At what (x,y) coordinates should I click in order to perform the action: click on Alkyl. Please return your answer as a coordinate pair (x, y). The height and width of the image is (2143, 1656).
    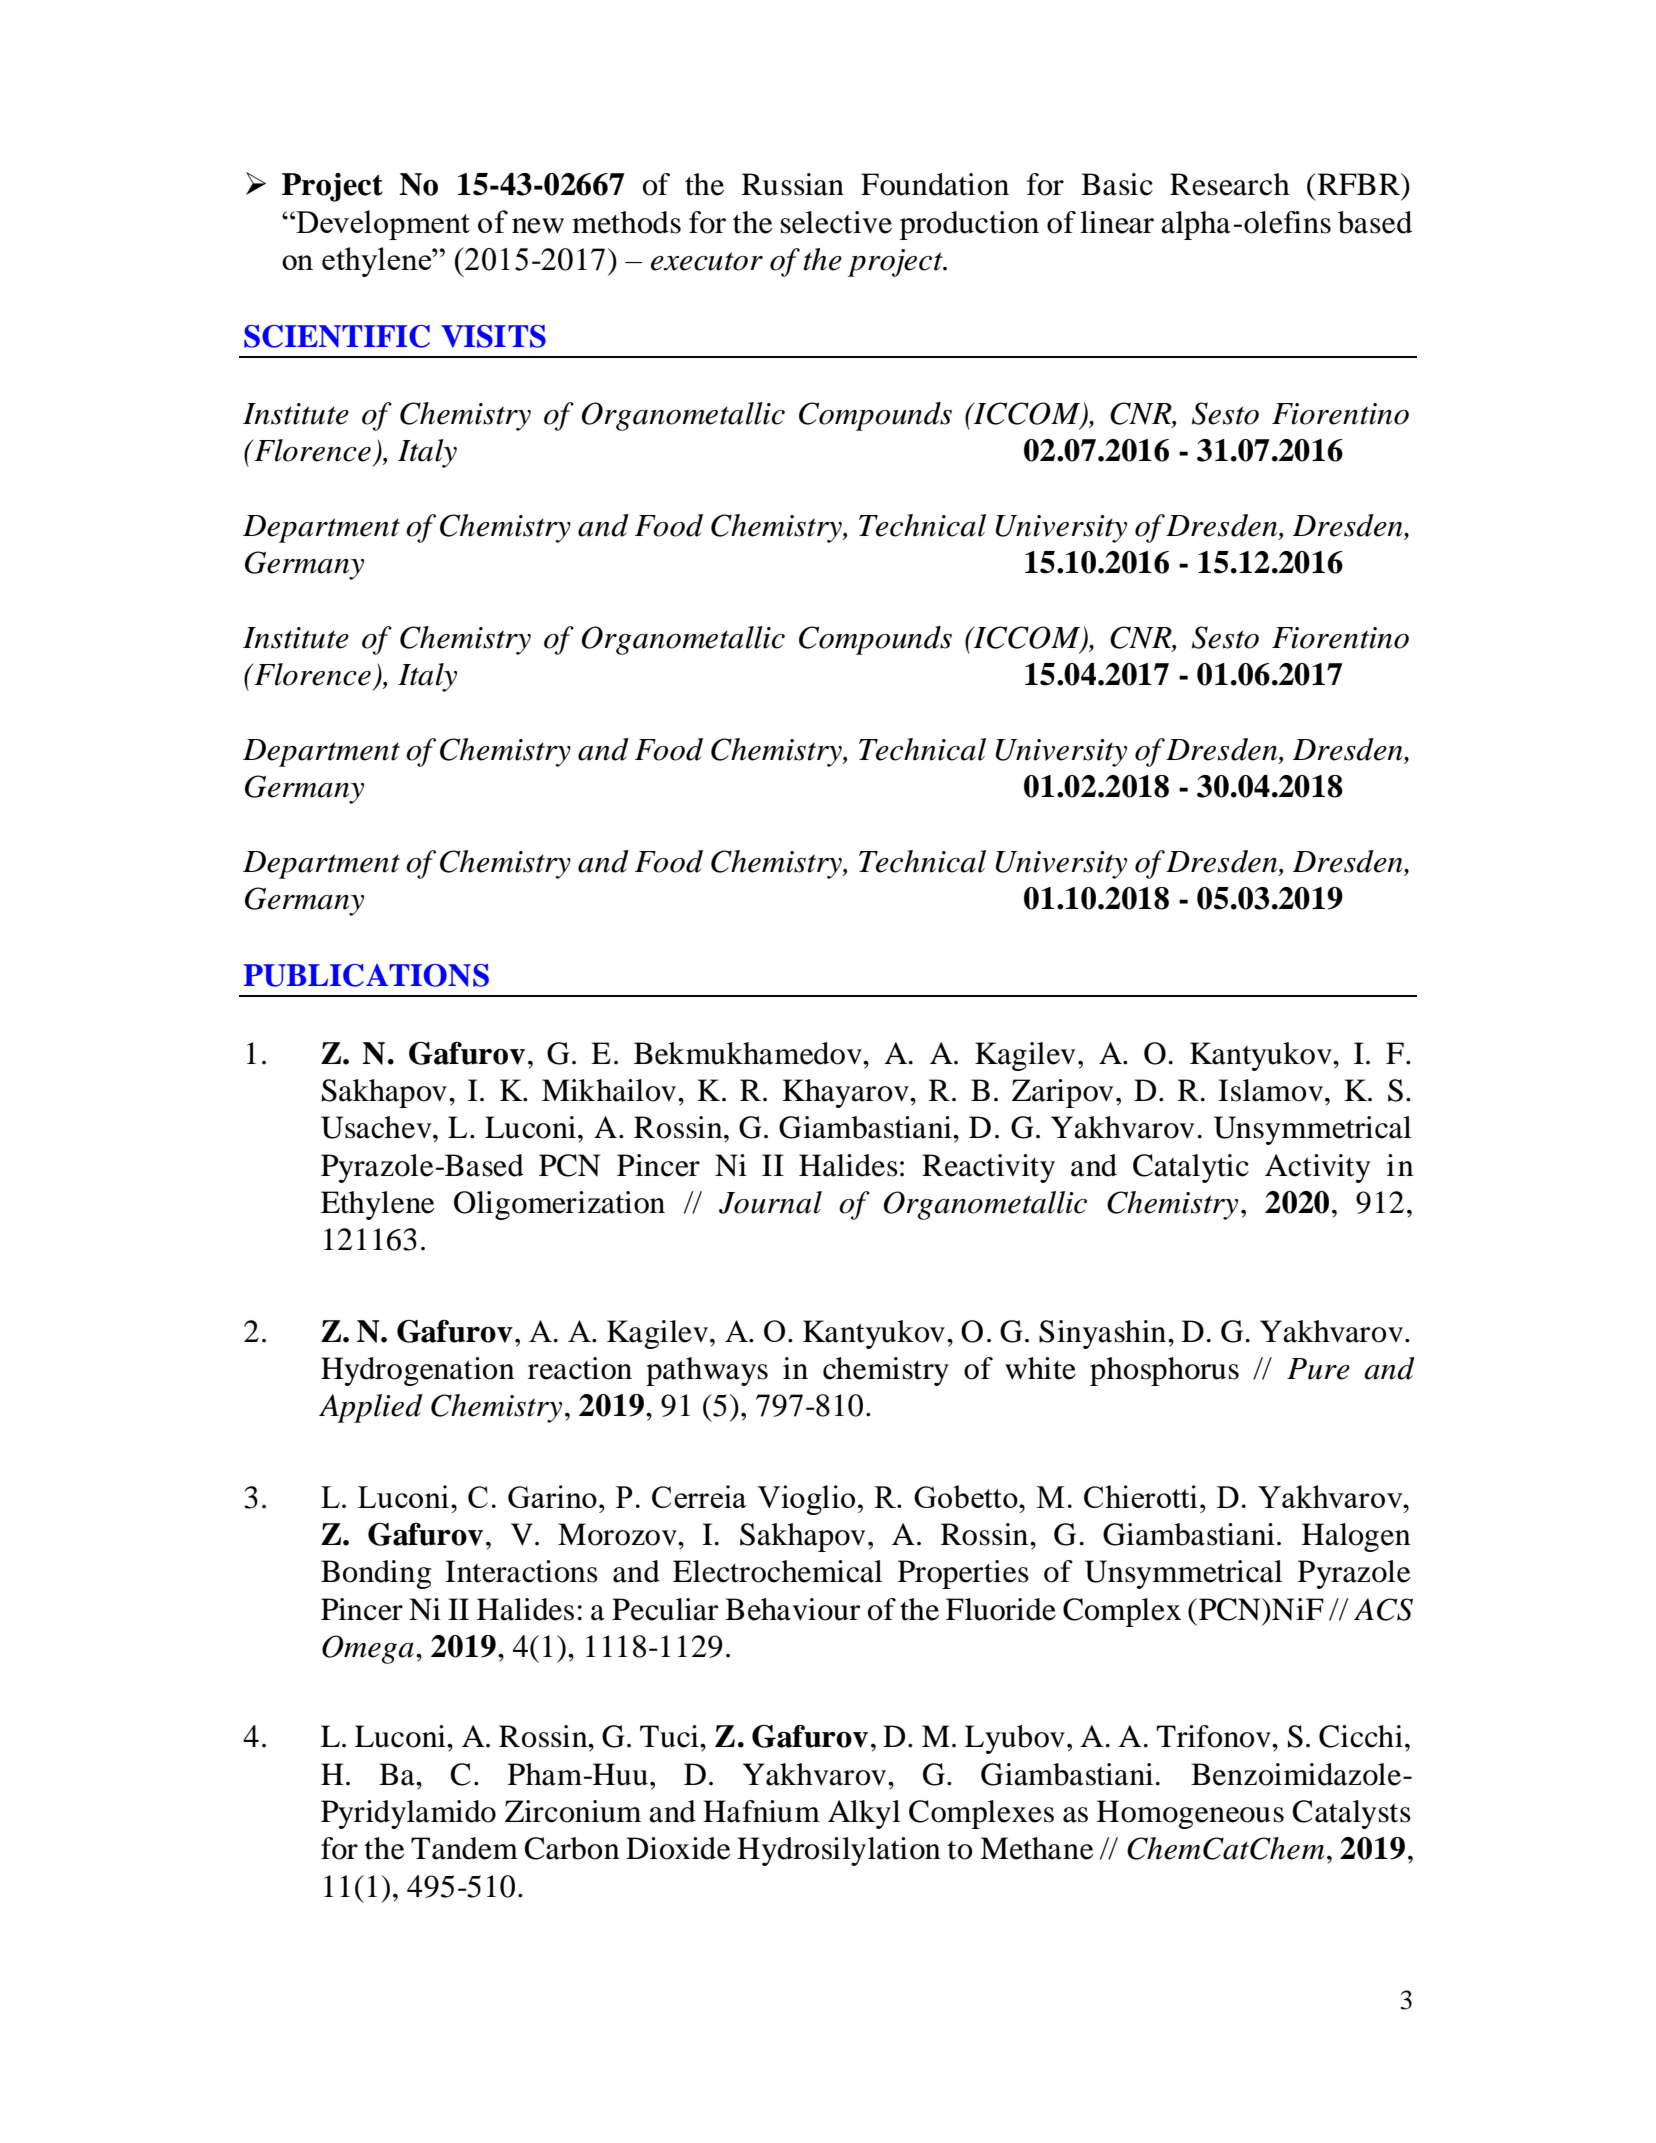
    Looking at the image, I should click on (864, 1814).
